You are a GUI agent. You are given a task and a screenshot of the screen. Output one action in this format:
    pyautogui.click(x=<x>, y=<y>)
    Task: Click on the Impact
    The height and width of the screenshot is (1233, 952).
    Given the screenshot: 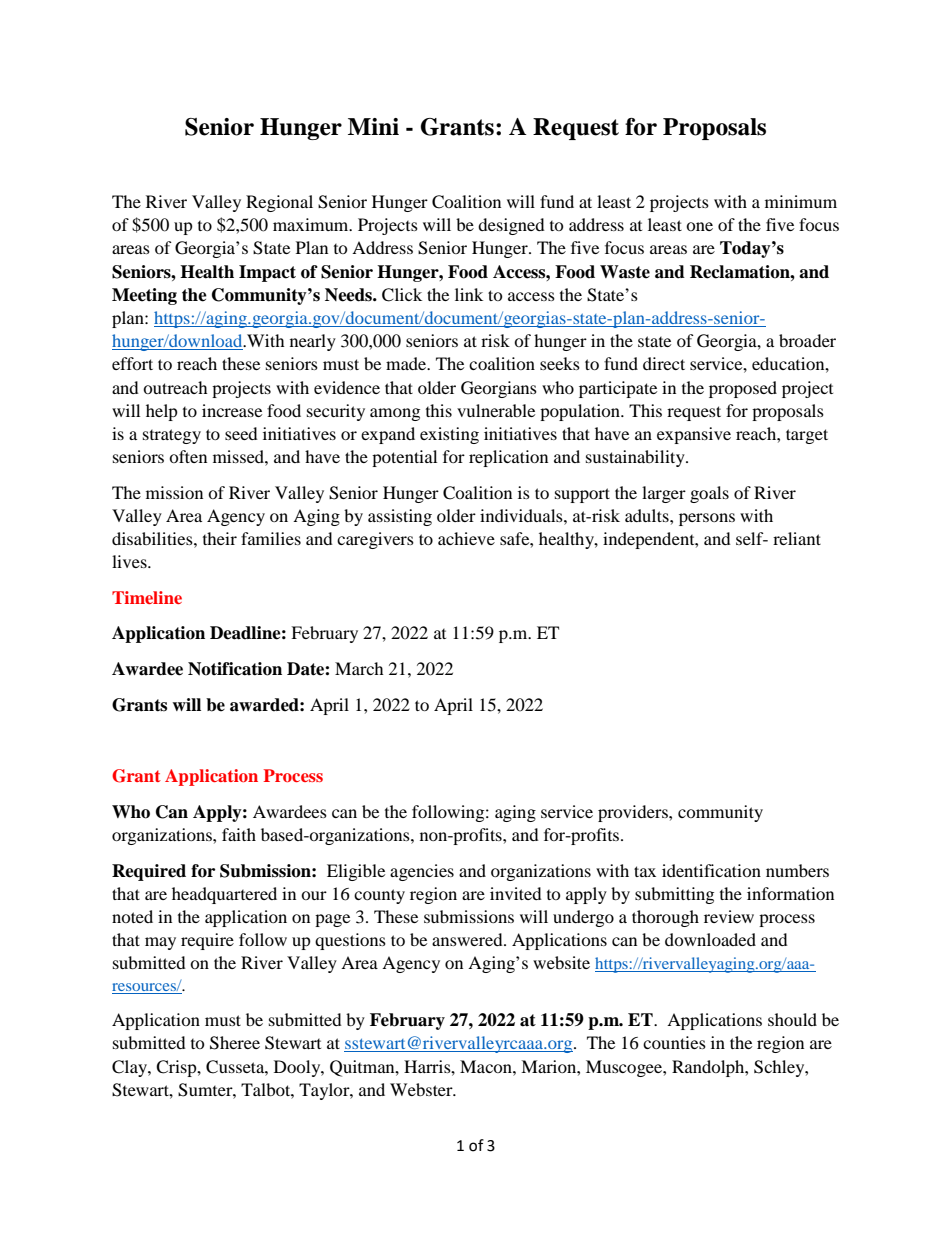 What is the action you would take?
    pyautogui.click(x=267, y=273)
